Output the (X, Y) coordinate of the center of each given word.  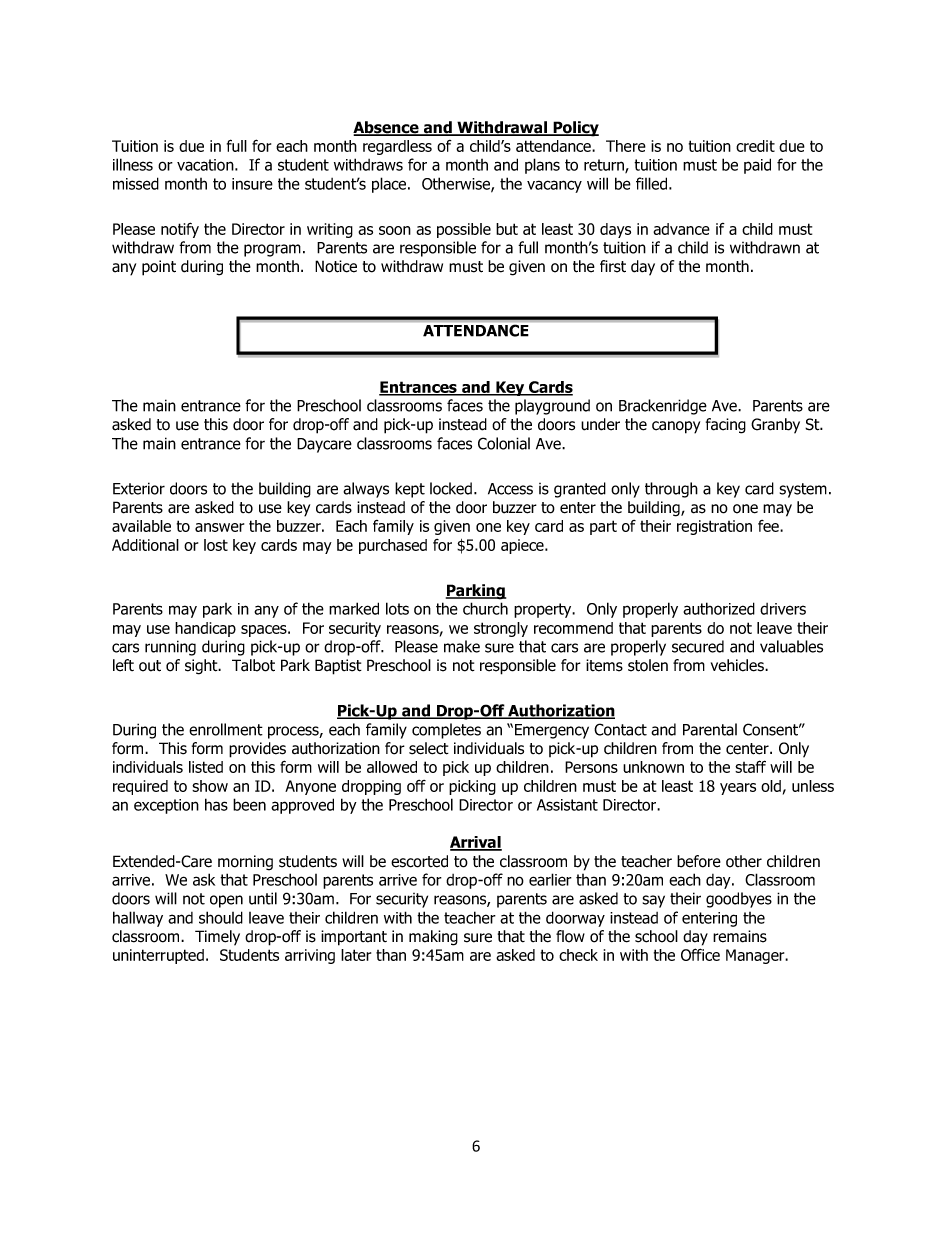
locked (451, 488)
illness (133, 164)
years (738, 789)
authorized (719, 608)
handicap (205, 629)
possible (464, 230)
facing (726, 426)
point (159, 268)
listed (206, 767)
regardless (397, 147)
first (613, 266)
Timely (217, 938)
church (485, 608)
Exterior (139, 488)
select (429, 748)
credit (755, 146)
